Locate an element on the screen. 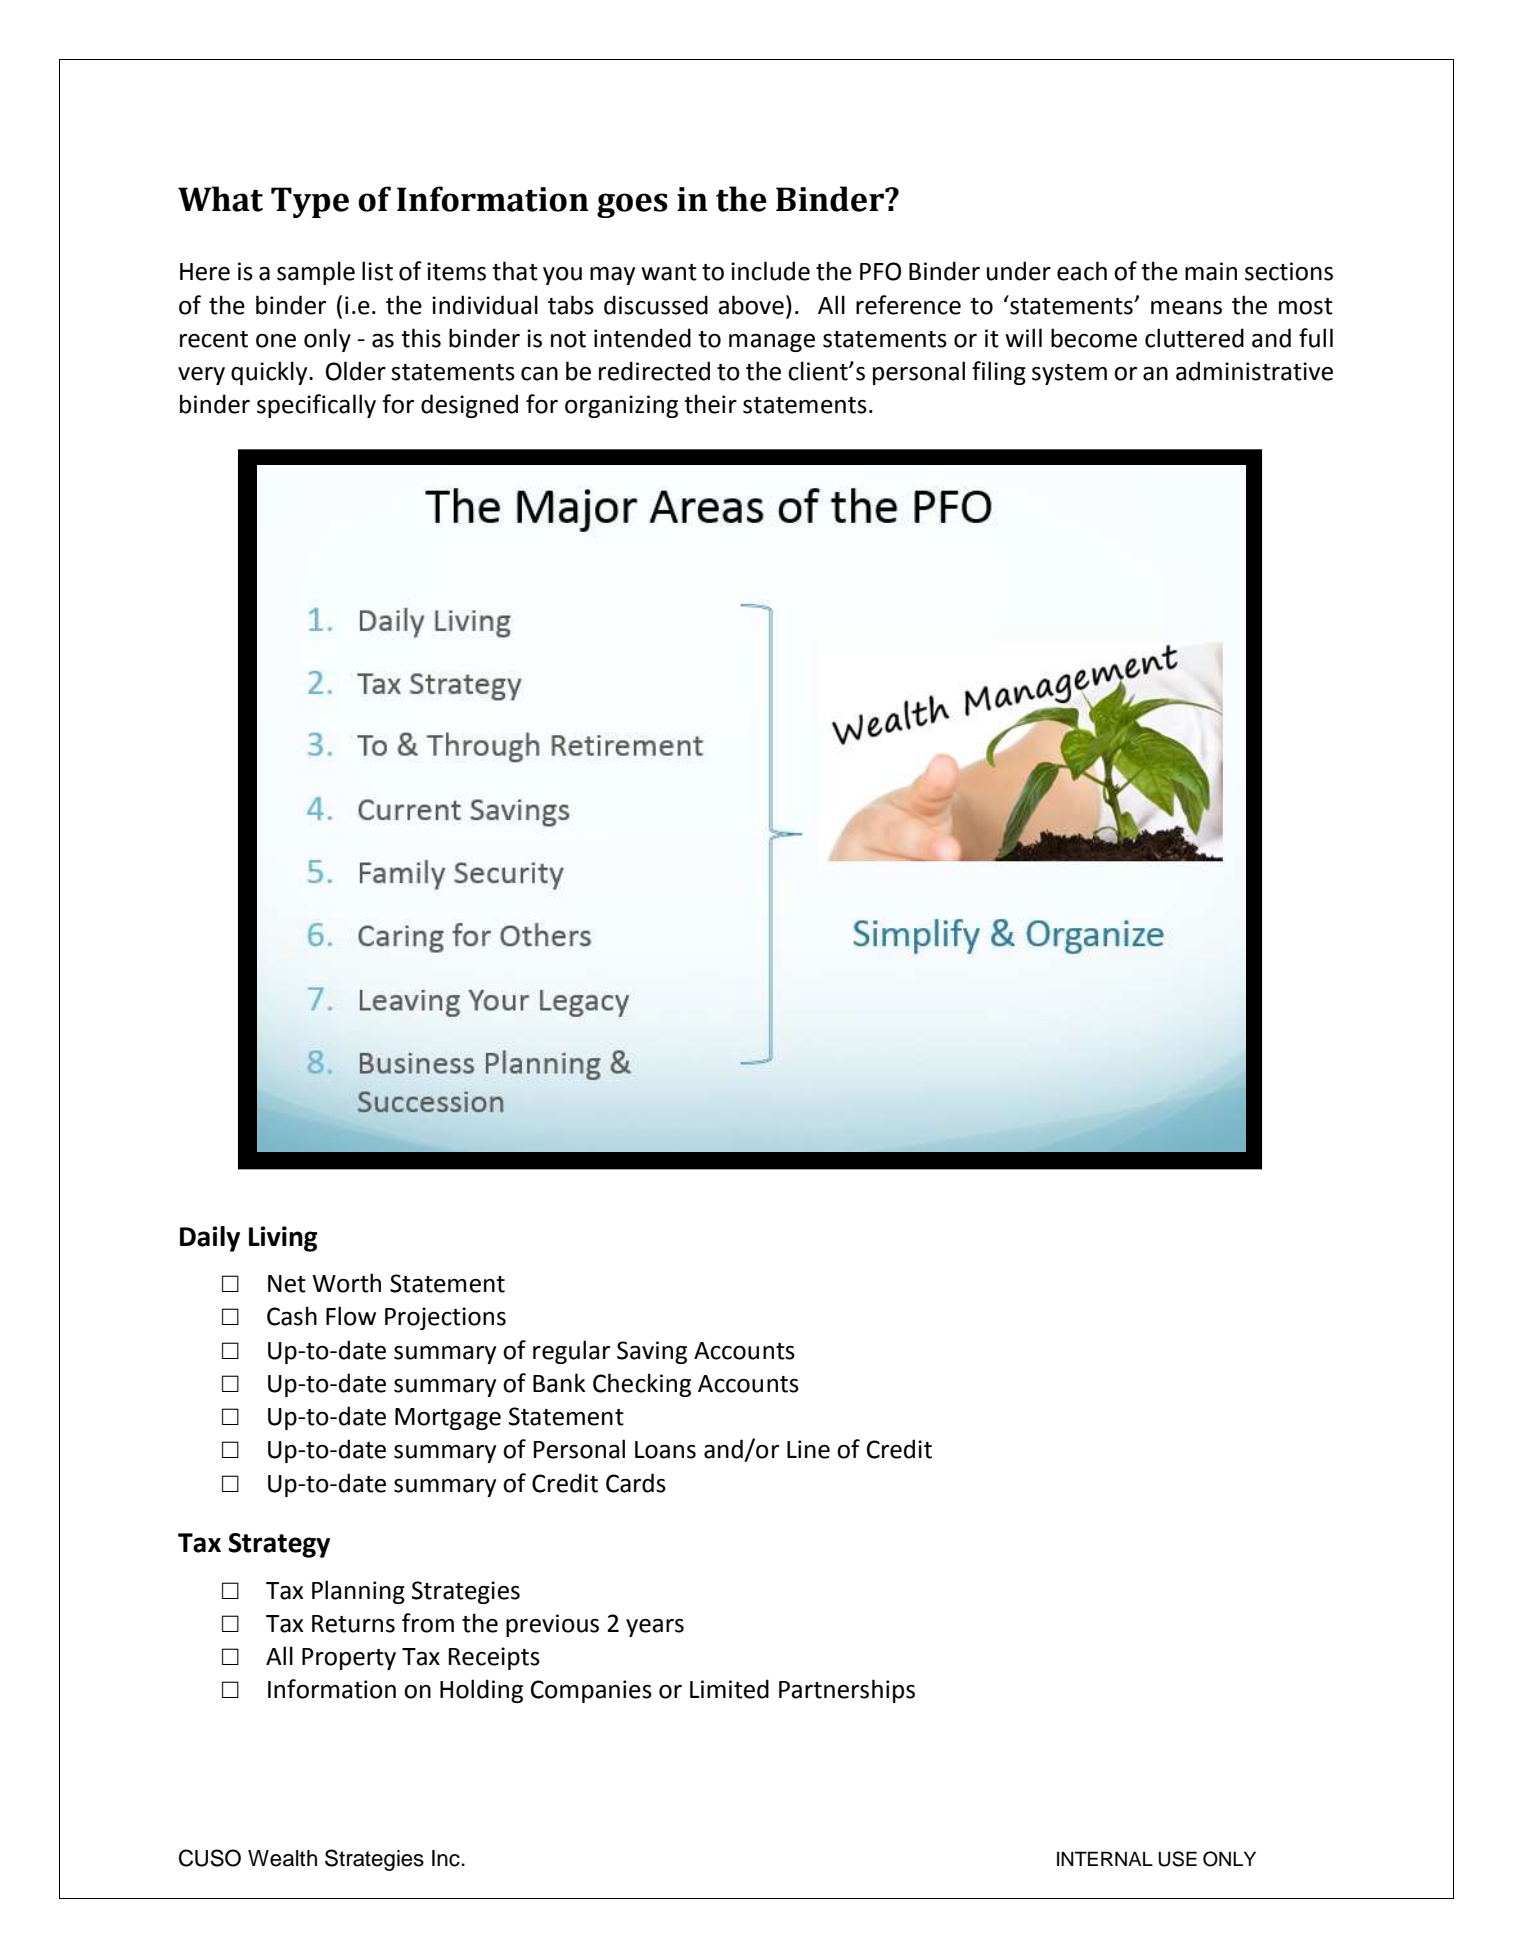 Image resolution: width=1513 pixels, height=1958 pixels. administrative is located at coordinates (1254, 371).
